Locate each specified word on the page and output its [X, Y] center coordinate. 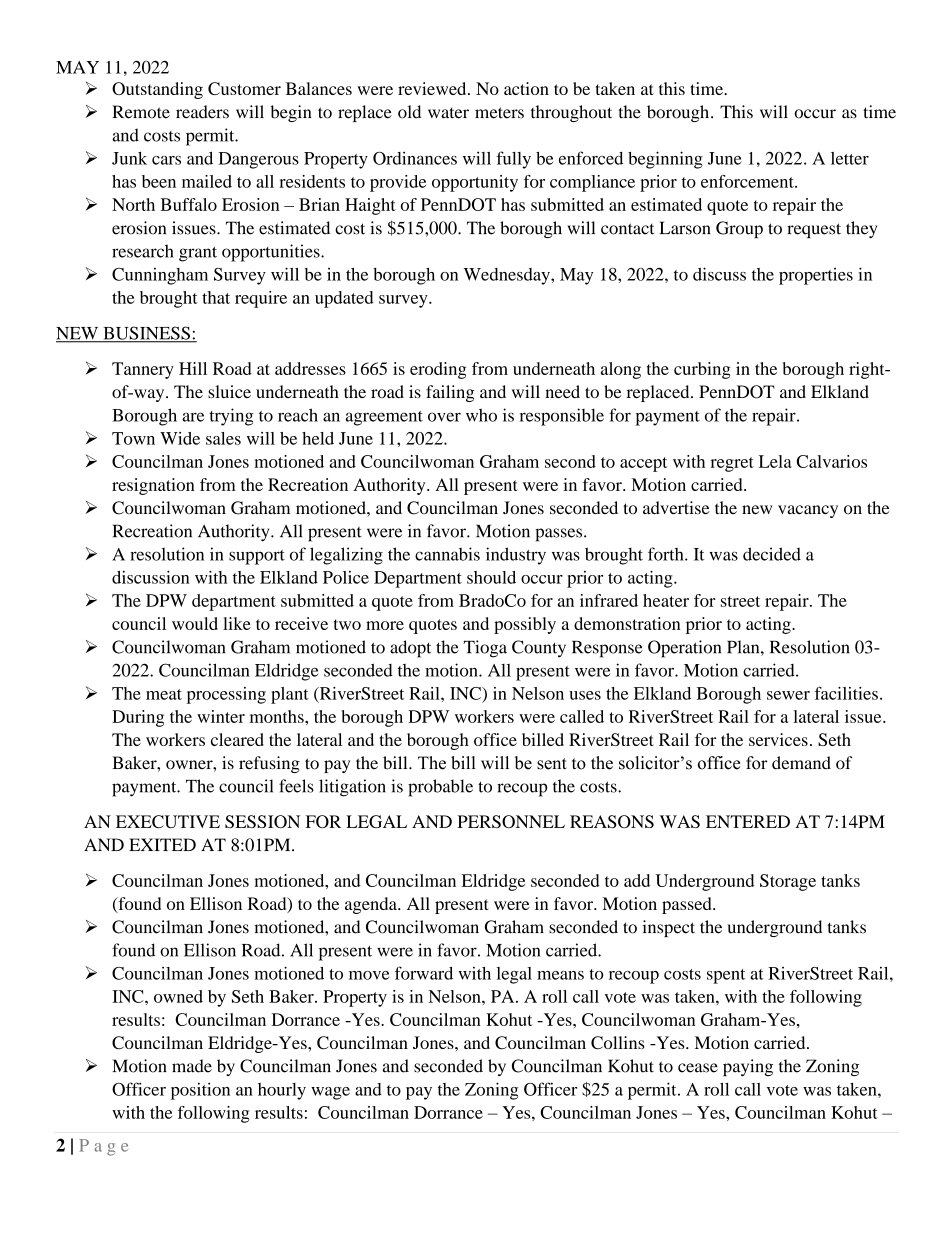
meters [499, 113]
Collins [618, 1043]
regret [732, 464]
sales [223, 438]
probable [440, 788]
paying [748, 1067]
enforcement [748, 181]
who [481, 415]
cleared [237, 739]
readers [202, 112]
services [778, 739]
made [192, 1066]
